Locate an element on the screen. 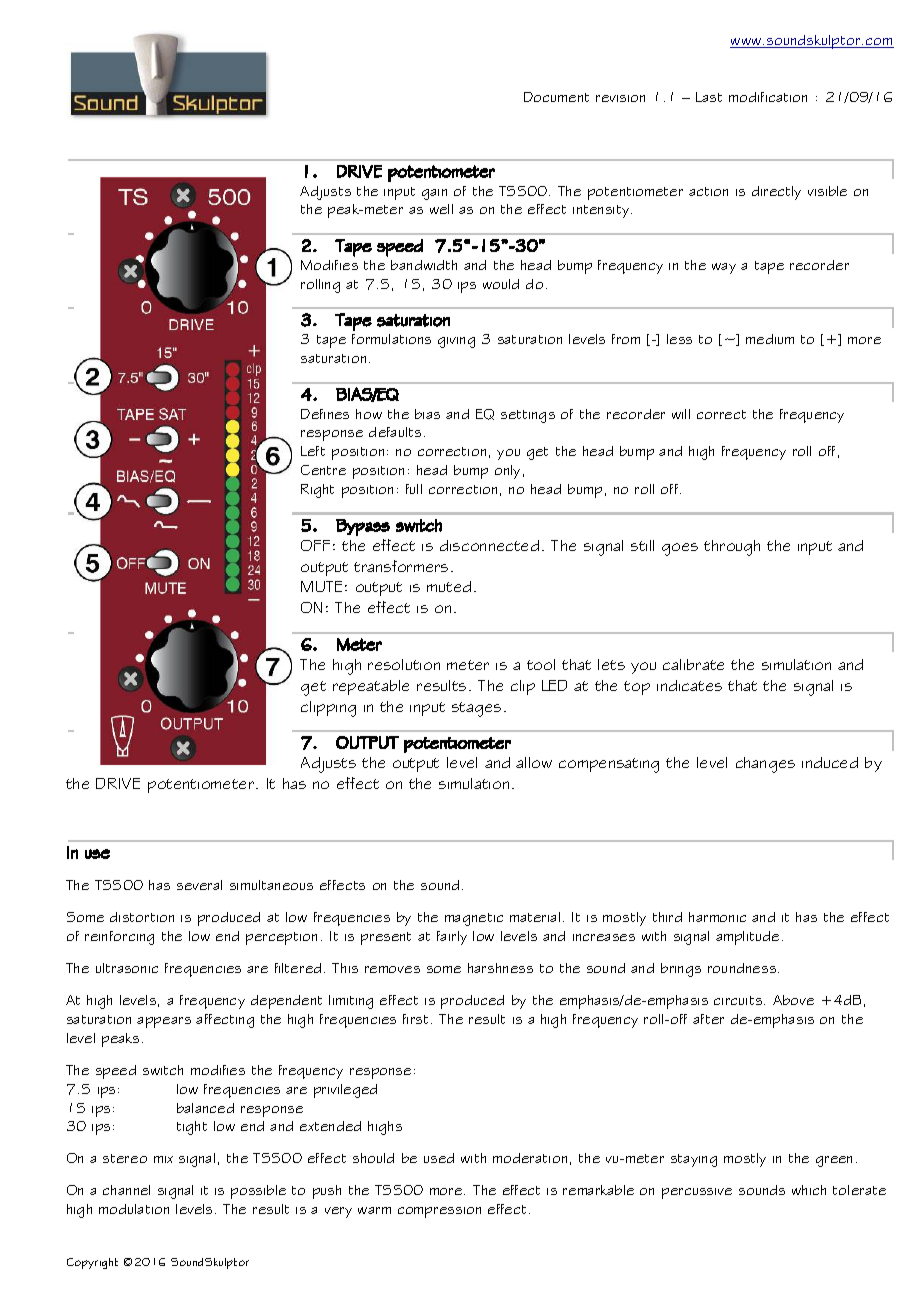  changes is located at coordinates (765, 765).
